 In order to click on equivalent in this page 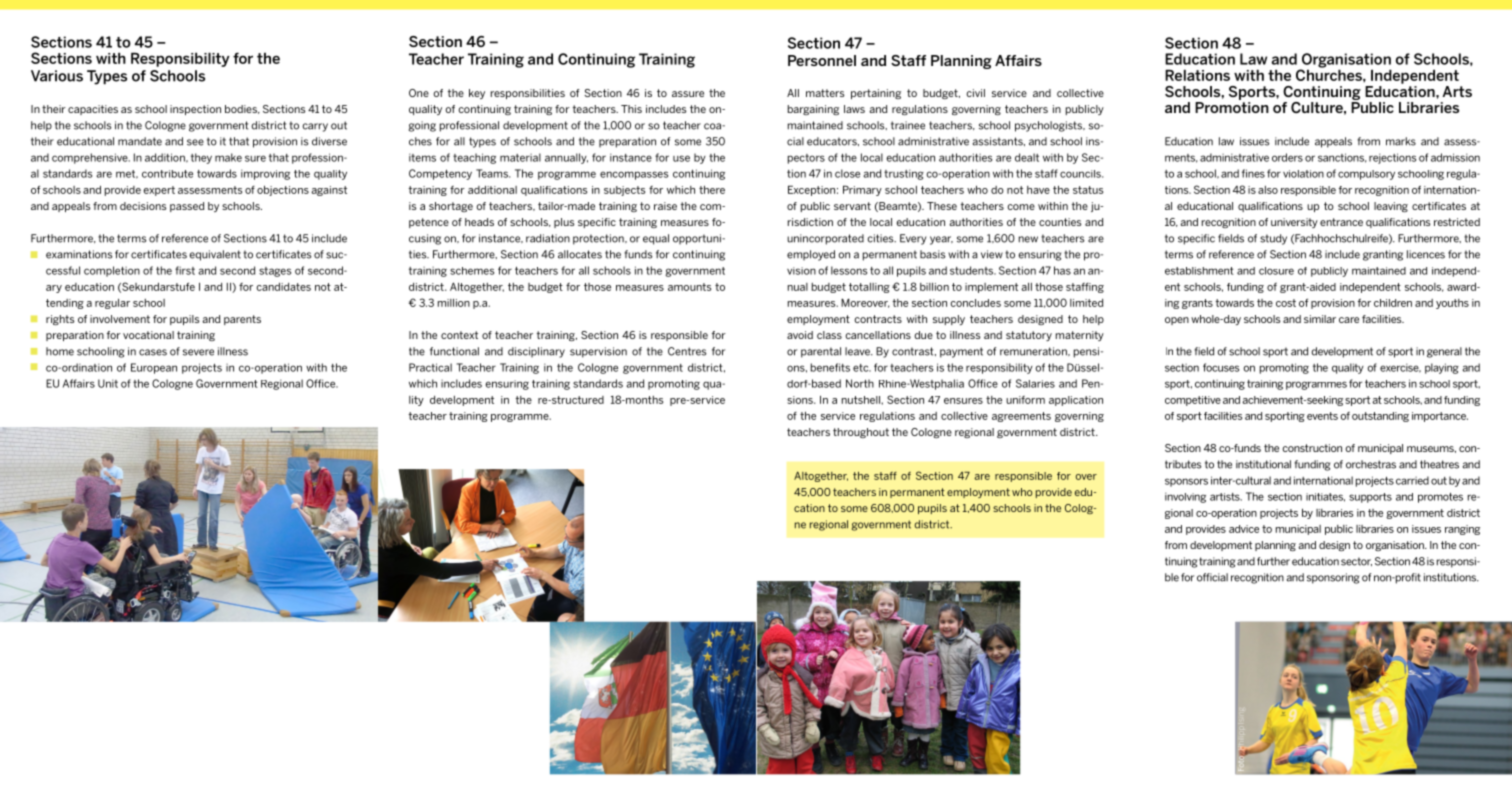, I will do `click(215, 255)`.
